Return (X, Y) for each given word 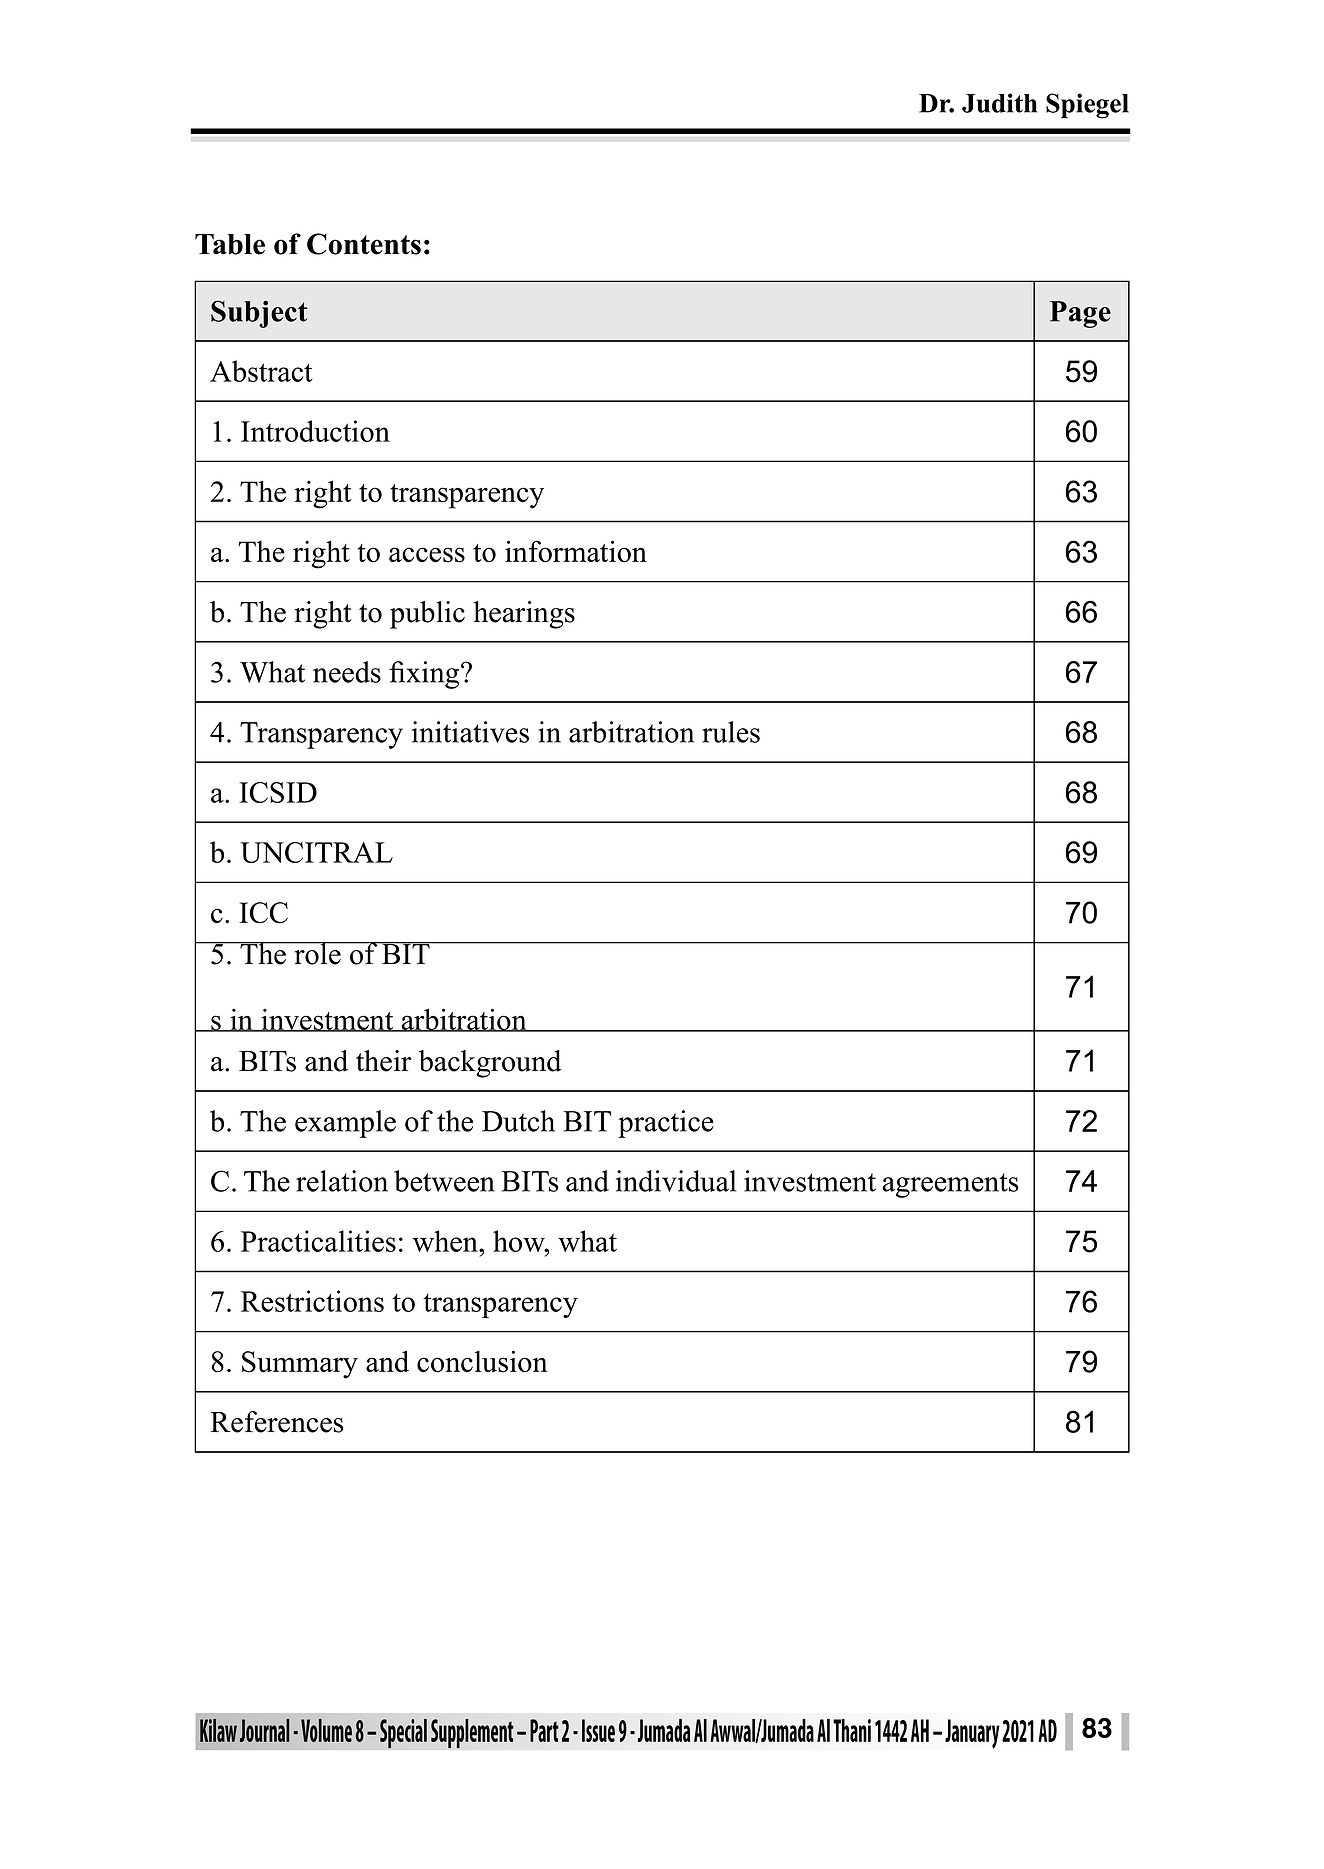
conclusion (482, 1361)
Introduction (315, 431)
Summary (300, 1365)
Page (1080, 314)
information (576, 551)
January (972, 1734)
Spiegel (1087, 106)
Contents (364, 244)
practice (666, 1124)
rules (731, 732)
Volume (326, 1730)
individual (676, 1181)
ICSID (278, 792)
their (384, 1061)
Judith (999, 103)
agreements (951, 1185)
